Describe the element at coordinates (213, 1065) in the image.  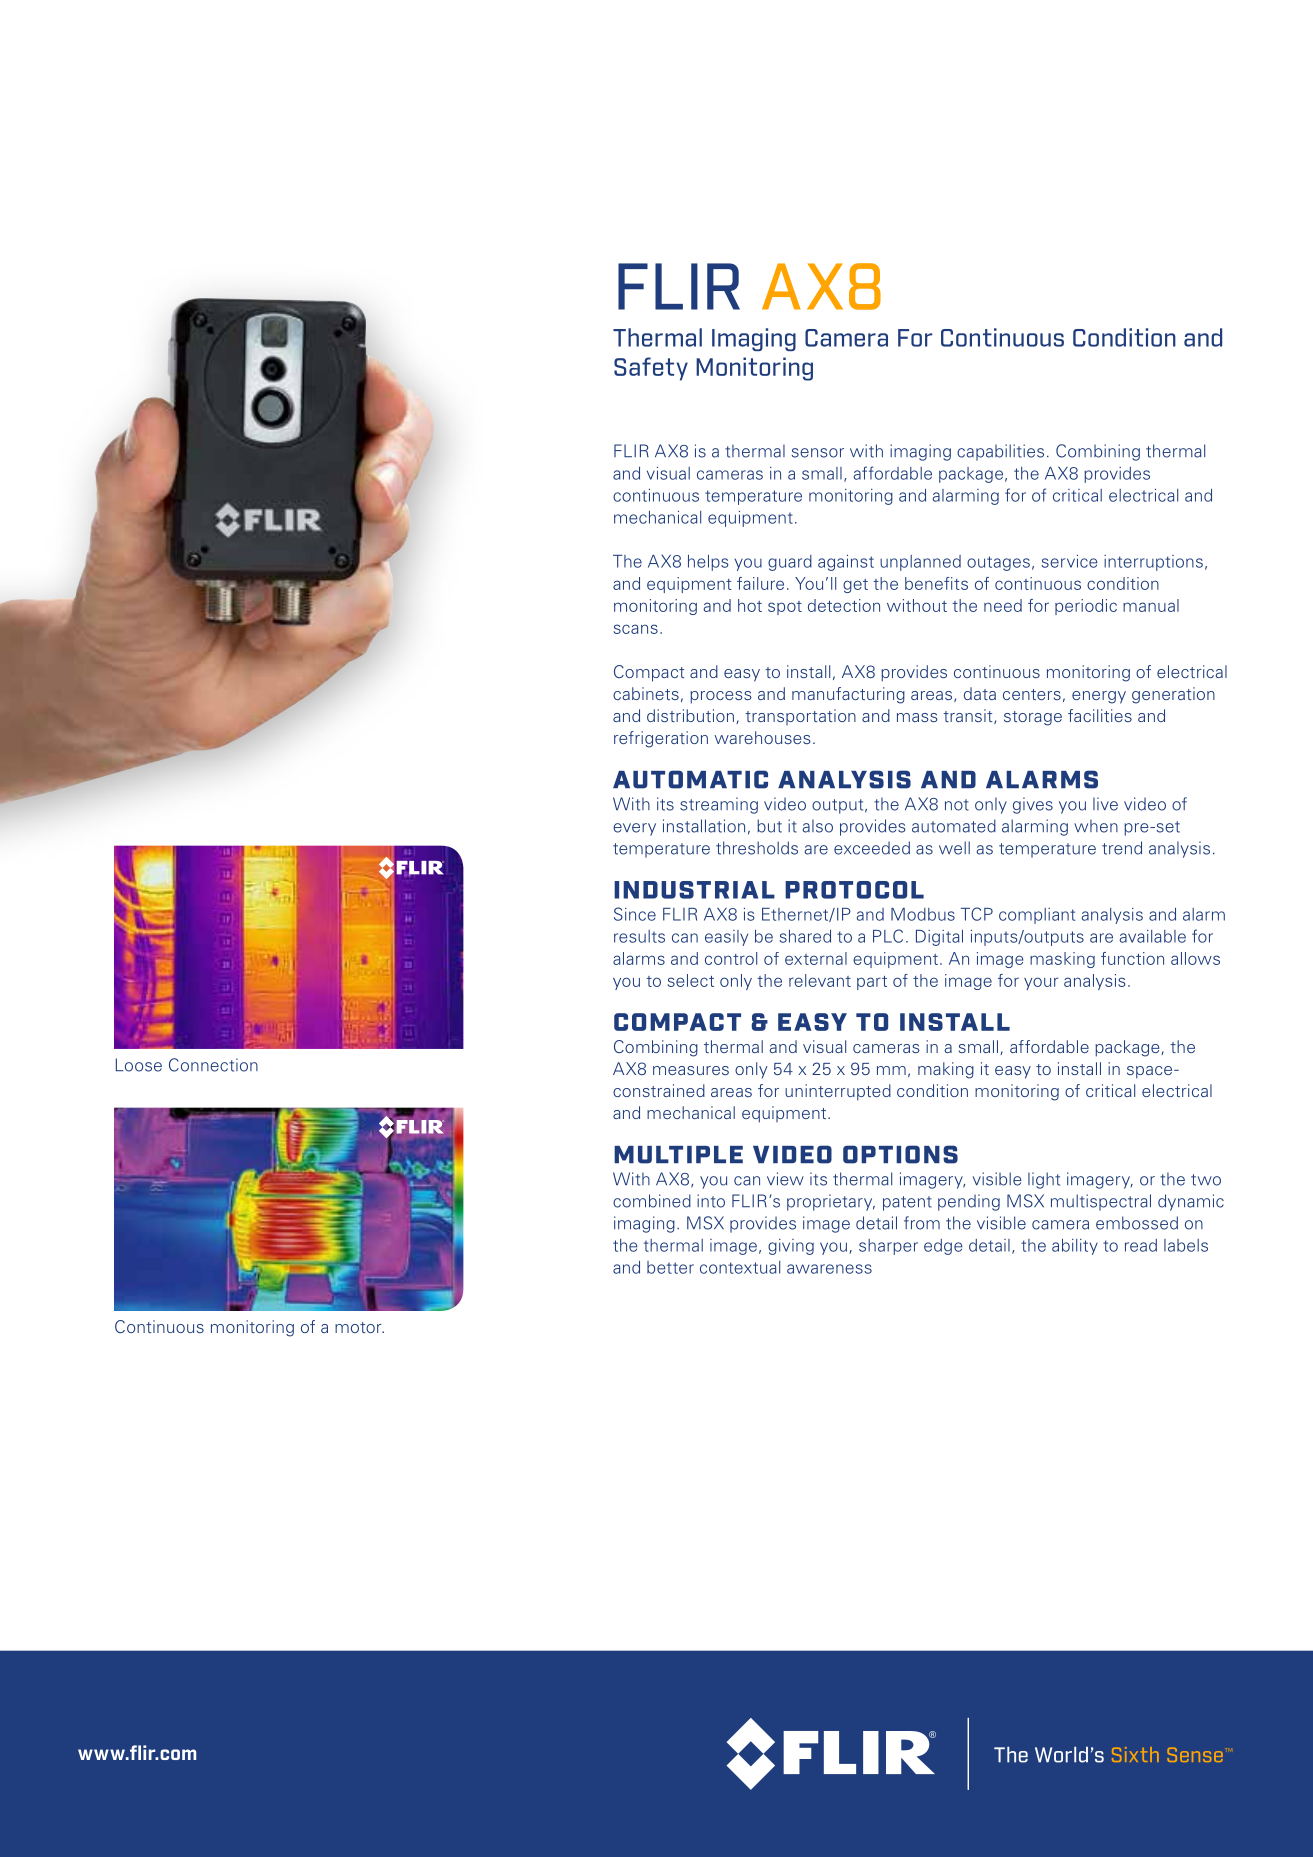
I see `Connection` at that location.
